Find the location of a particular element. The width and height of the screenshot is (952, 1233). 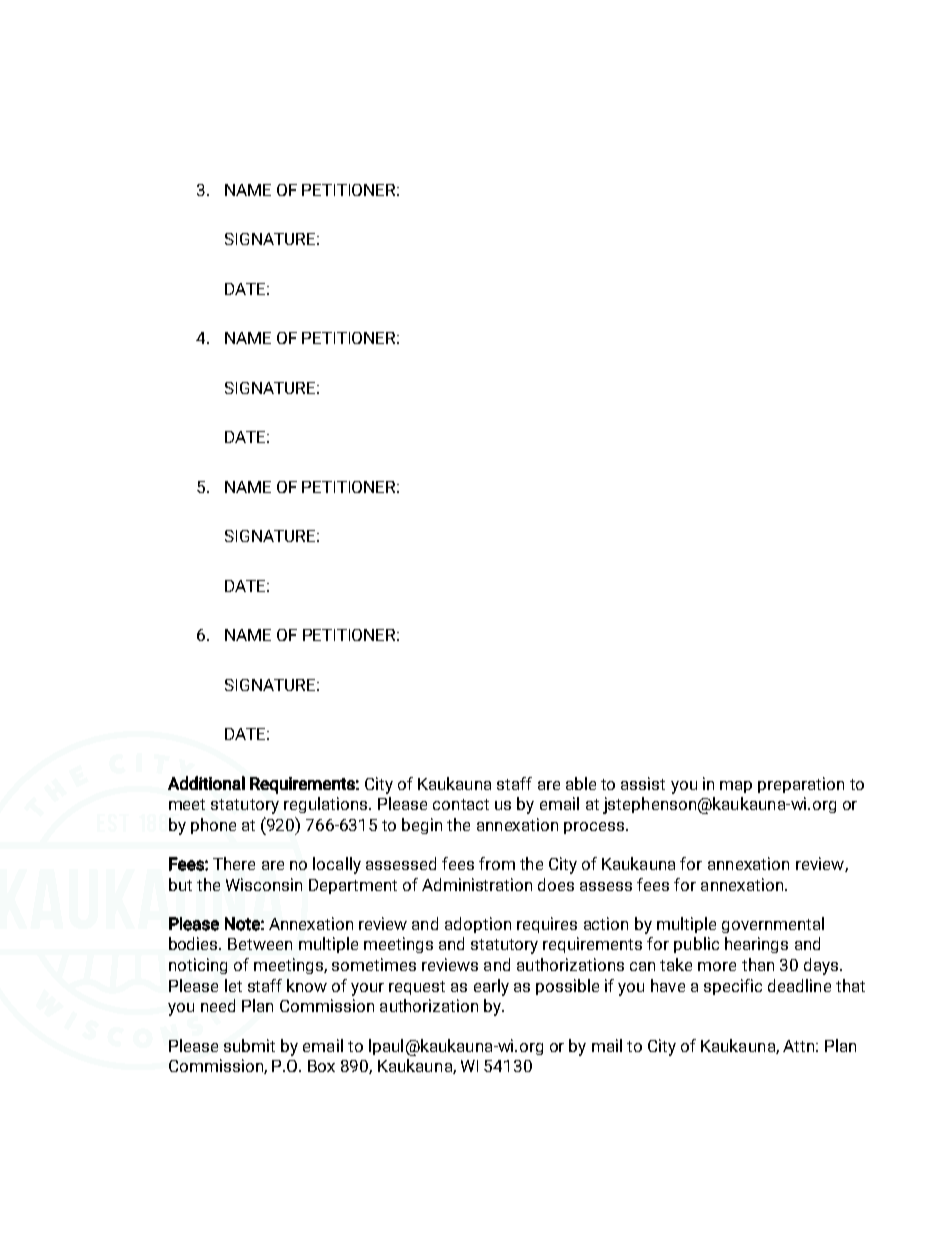

map is located at coordinates (736, 787).
